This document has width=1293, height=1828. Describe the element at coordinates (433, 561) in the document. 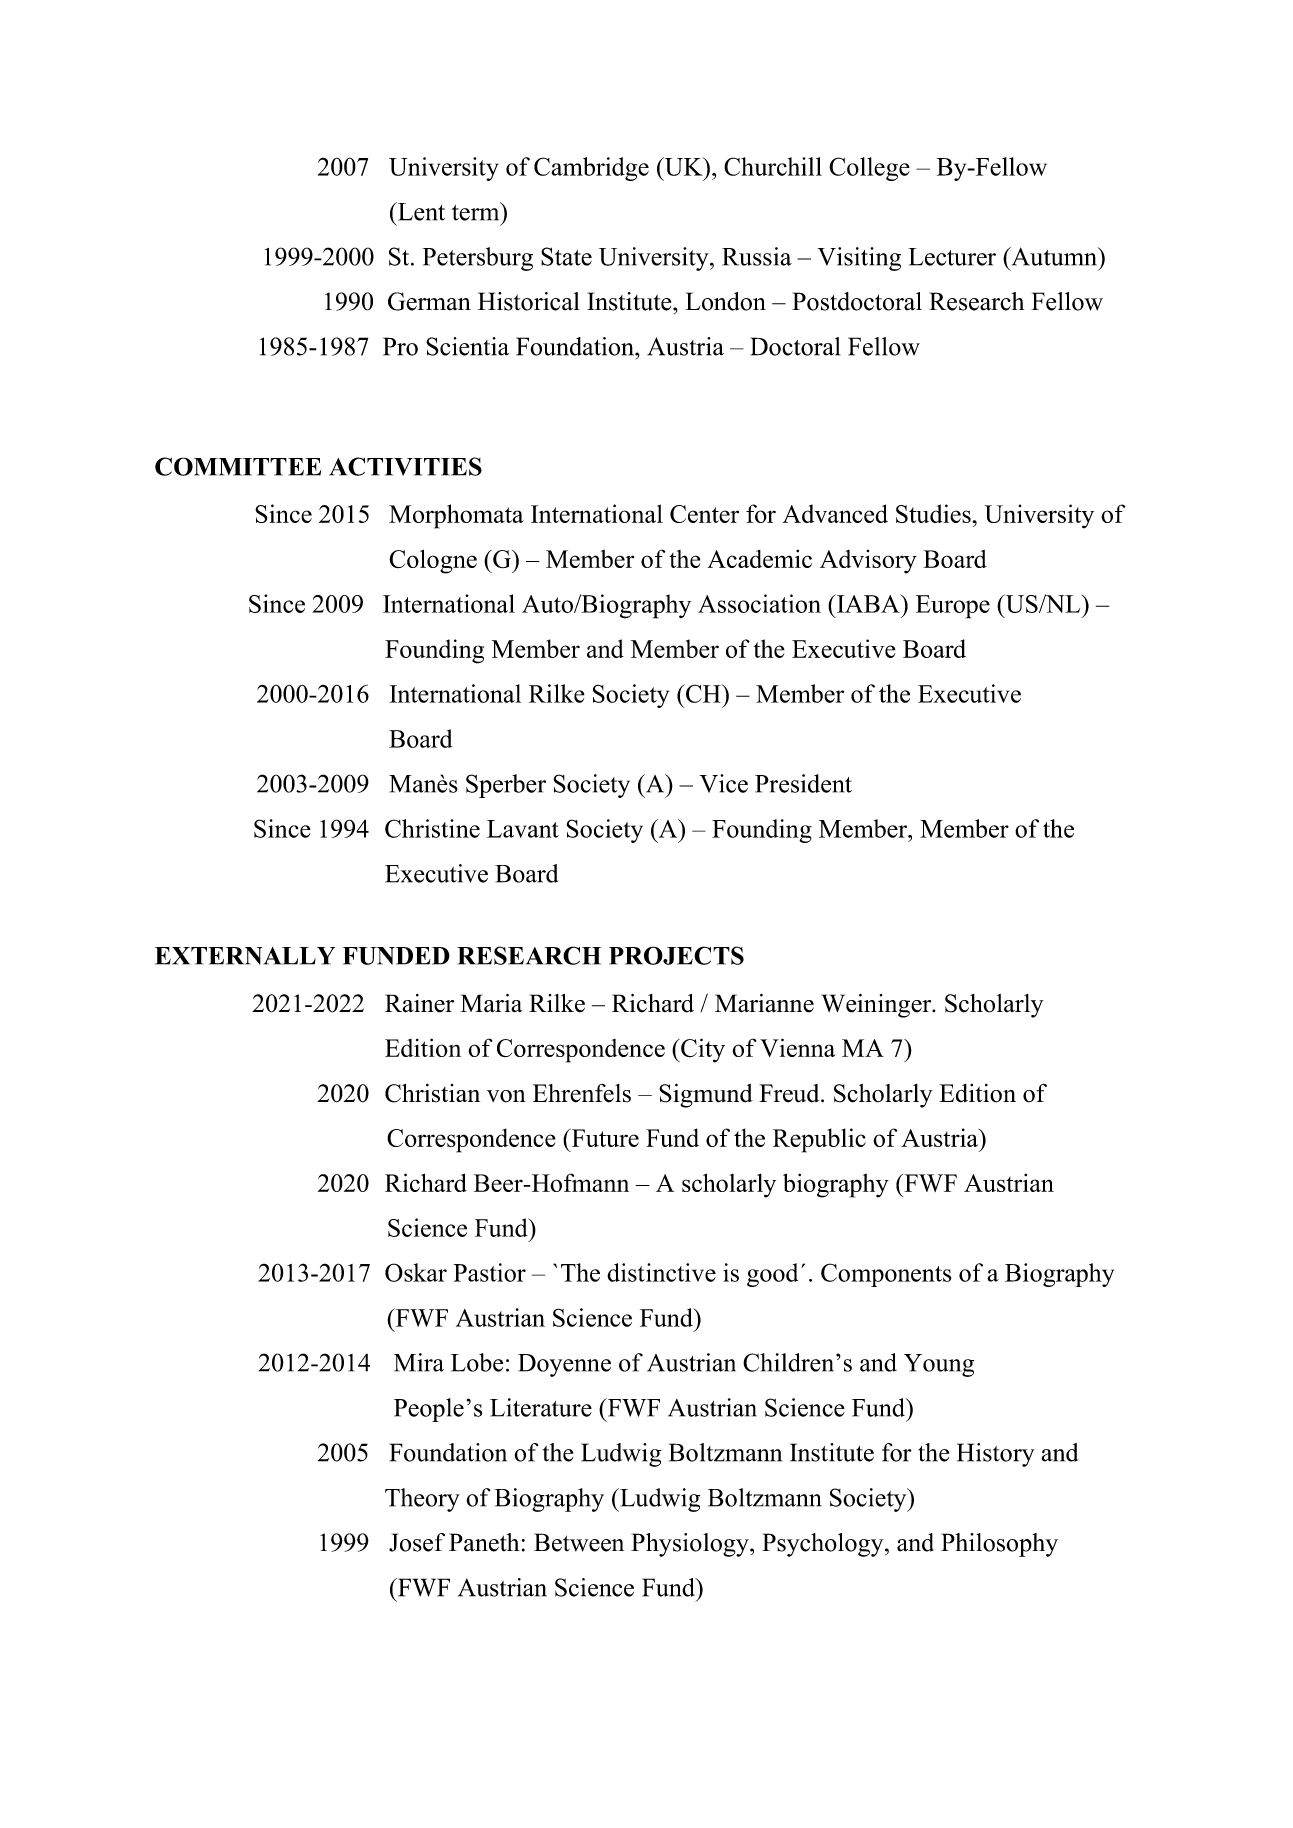

I see `Cologne` at that location.
